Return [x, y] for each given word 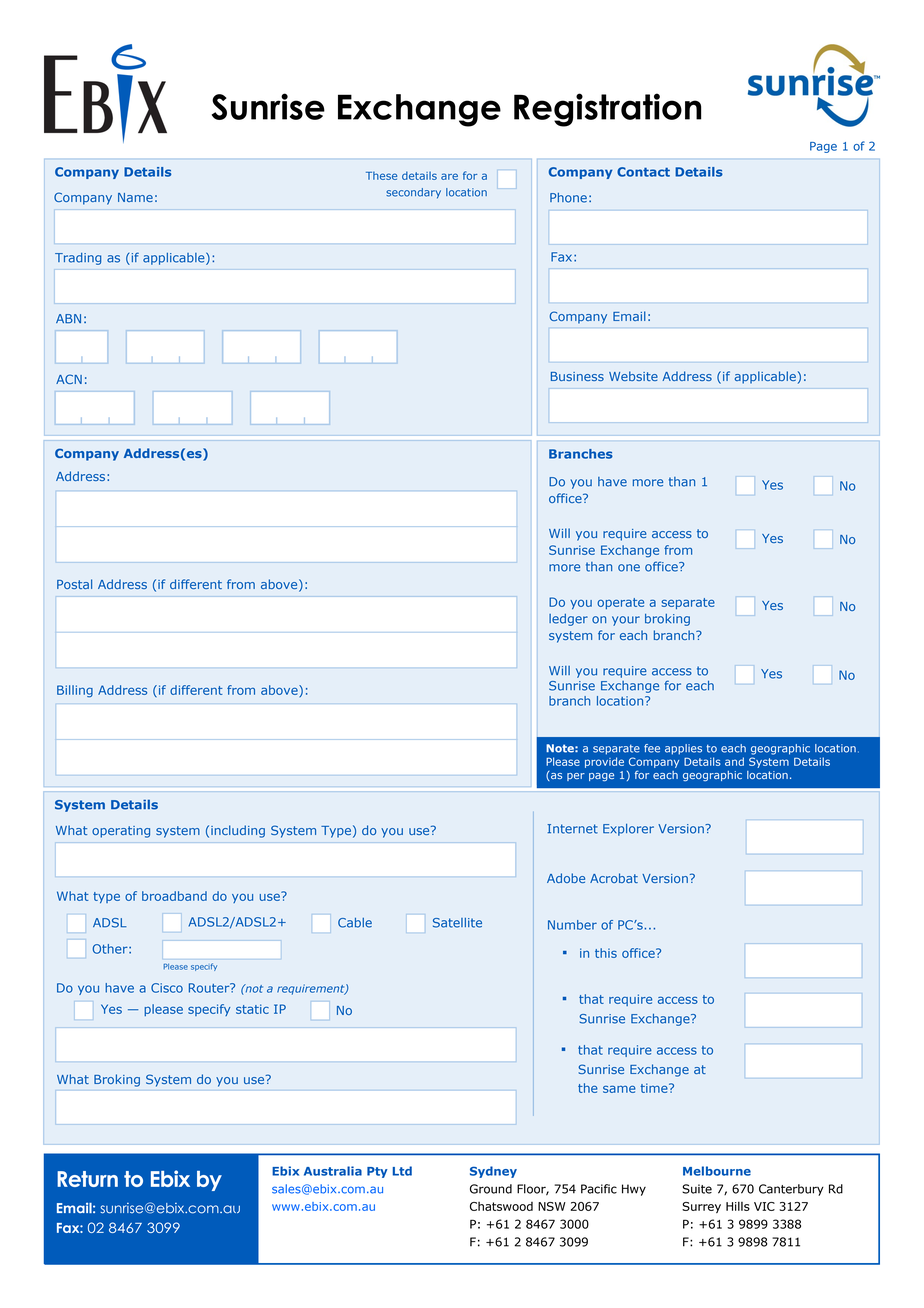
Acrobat [614, 878]
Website [633, 376]
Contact [643, 172]
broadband [174, 896]
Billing [75, 691]
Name [135, 197]
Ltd [402, 1171]
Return [87, 1179]
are [449, 176]
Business [577, 376]
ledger [568, 620]
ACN [69, 379]
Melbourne [717, 1171]
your [626, 621]
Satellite [457, 923]
